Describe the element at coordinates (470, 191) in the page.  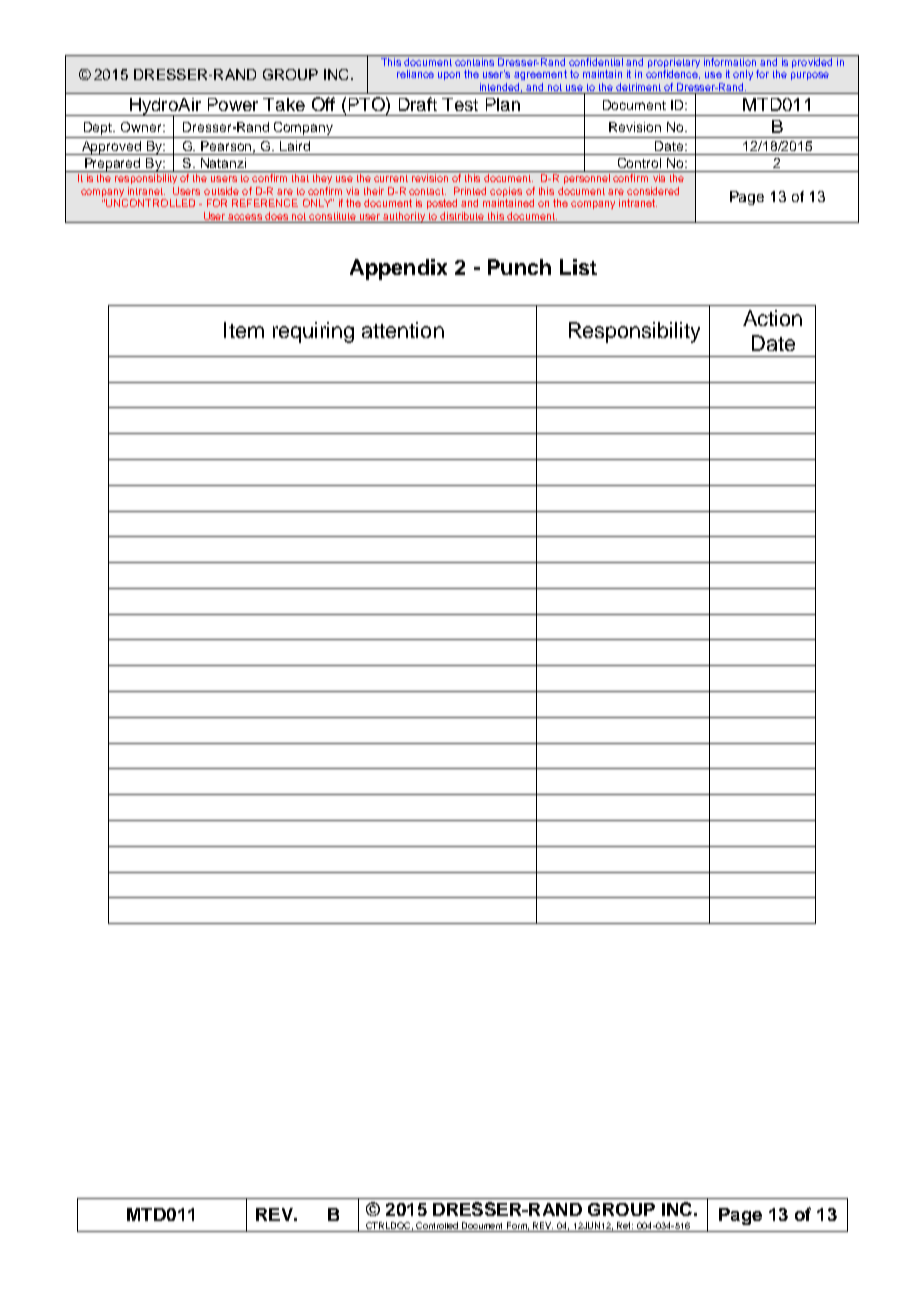
I see `Printed` at that location.
